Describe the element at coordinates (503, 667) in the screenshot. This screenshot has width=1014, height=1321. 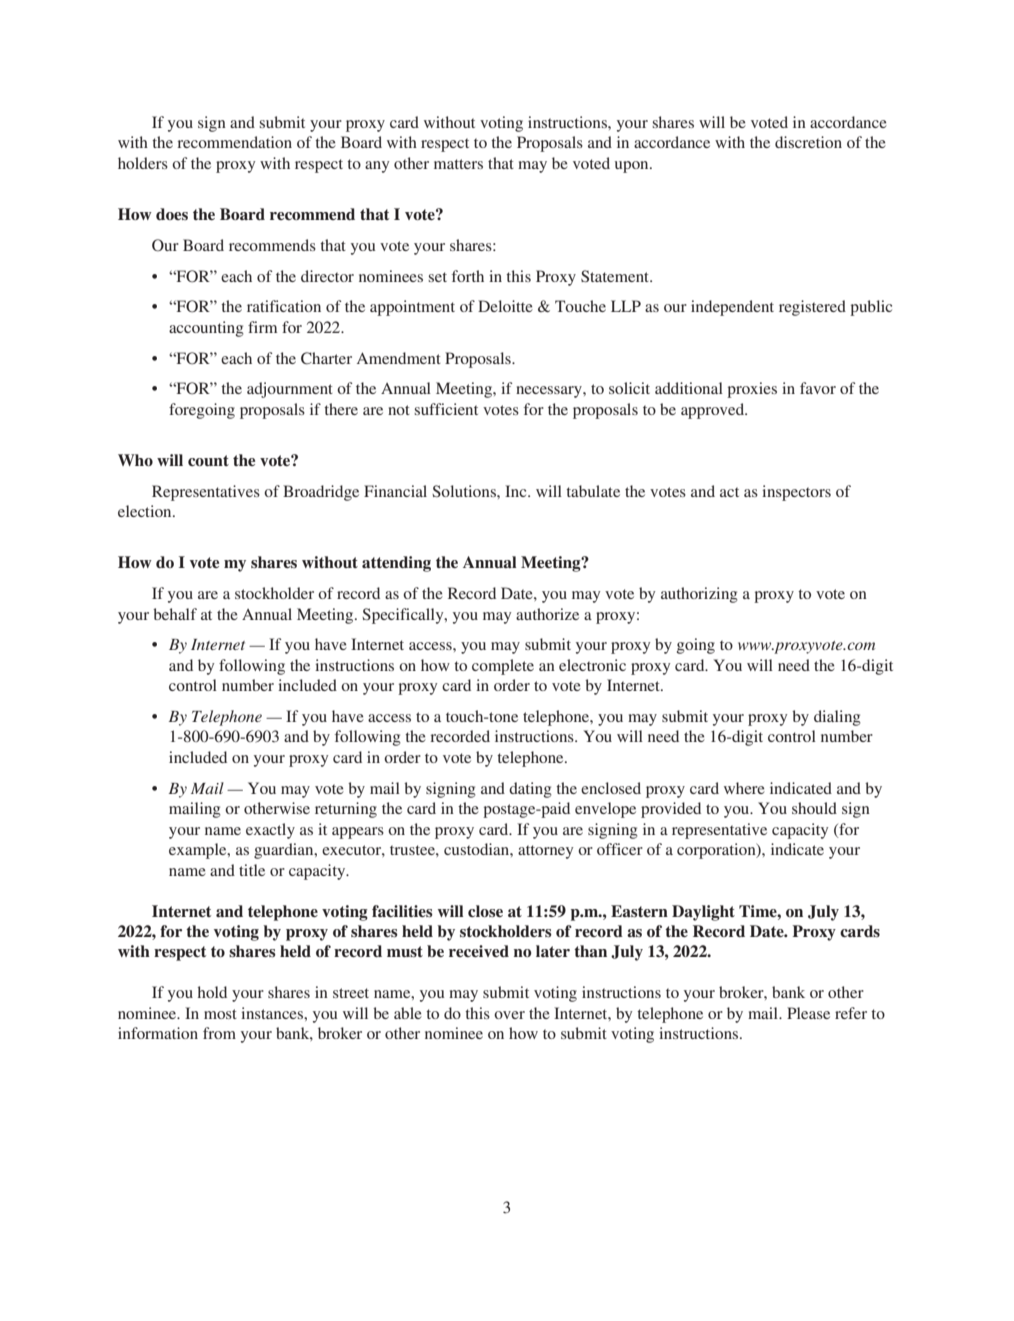
I see `complete` at that location.
